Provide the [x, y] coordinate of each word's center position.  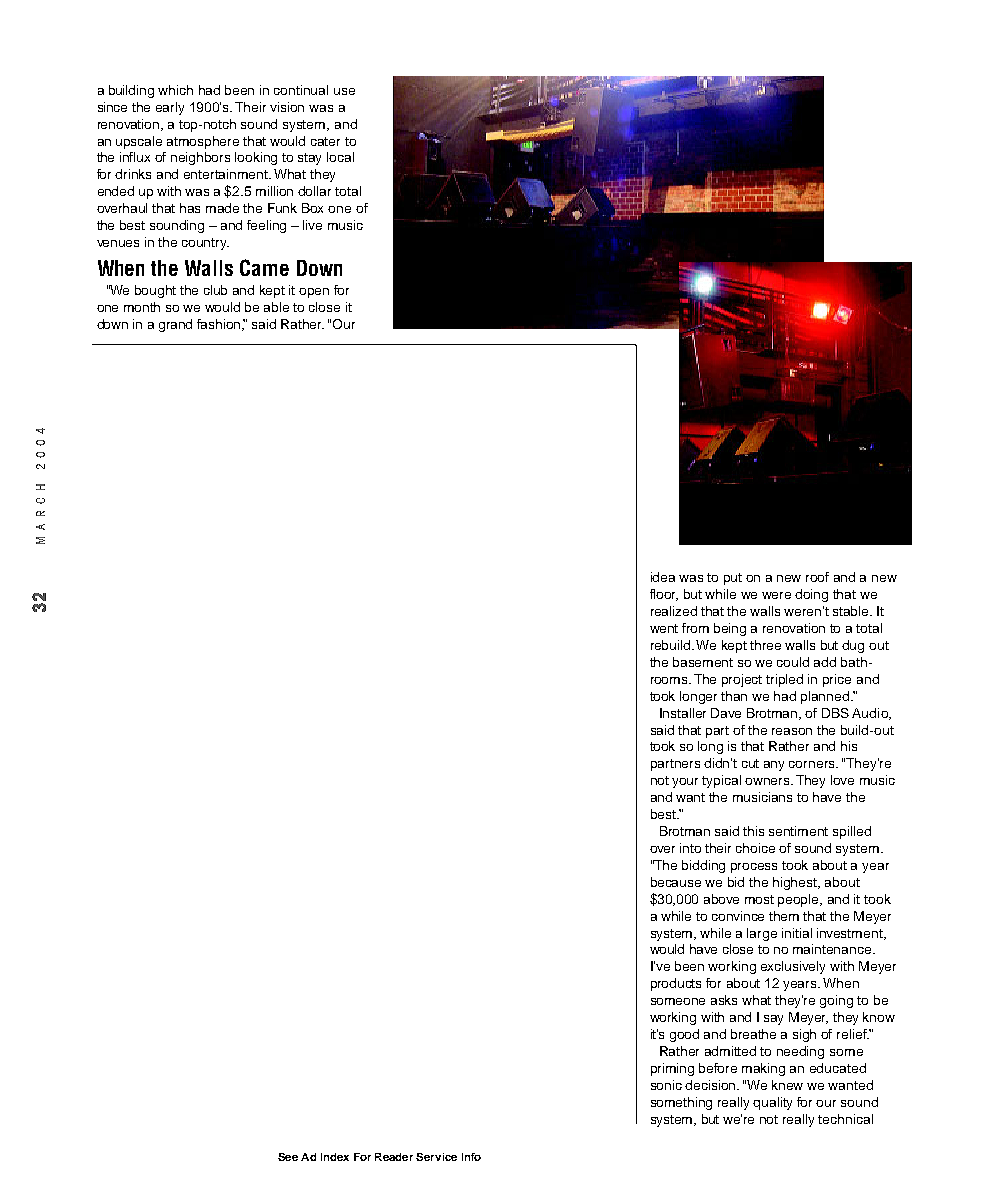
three [765, 645]
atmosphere [203, 142]
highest [796, 883]
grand [175, 325]
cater [325, 141]
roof [817, 577]
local [340, 157]
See [288, 1157]
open [314, 293]
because [676, 882]
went [664, 628]
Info [471, 1157]
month [142, 307]
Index [335, 1157]
